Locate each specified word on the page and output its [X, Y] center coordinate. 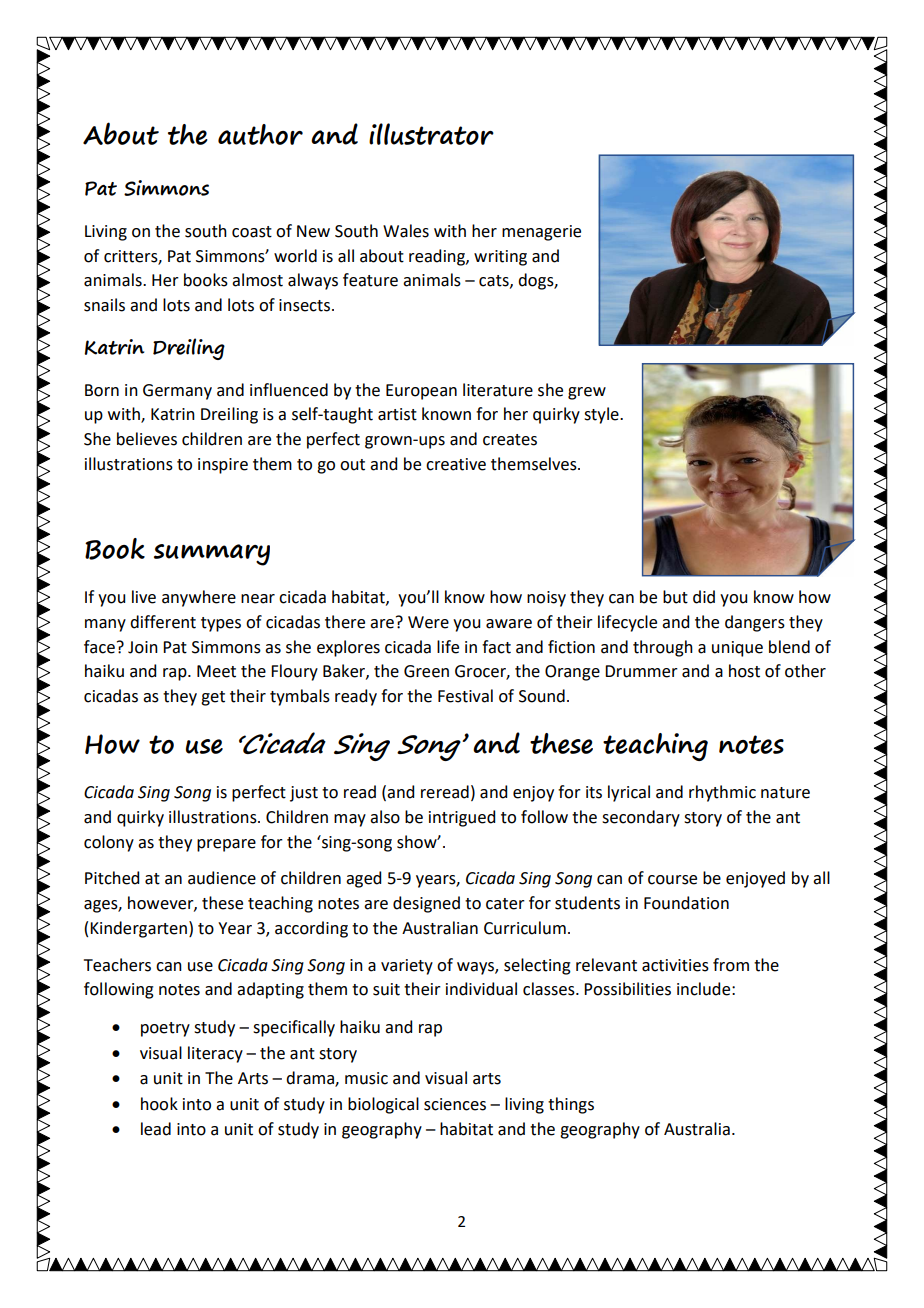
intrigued [462, 818]
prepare [226, 845]
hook [159, 1104]
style [602, 415]
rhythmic [722, 793]
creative [456, 464]
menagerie [541, 233]
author [260, 134]
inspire [223, 466]
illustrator [431, 134]
